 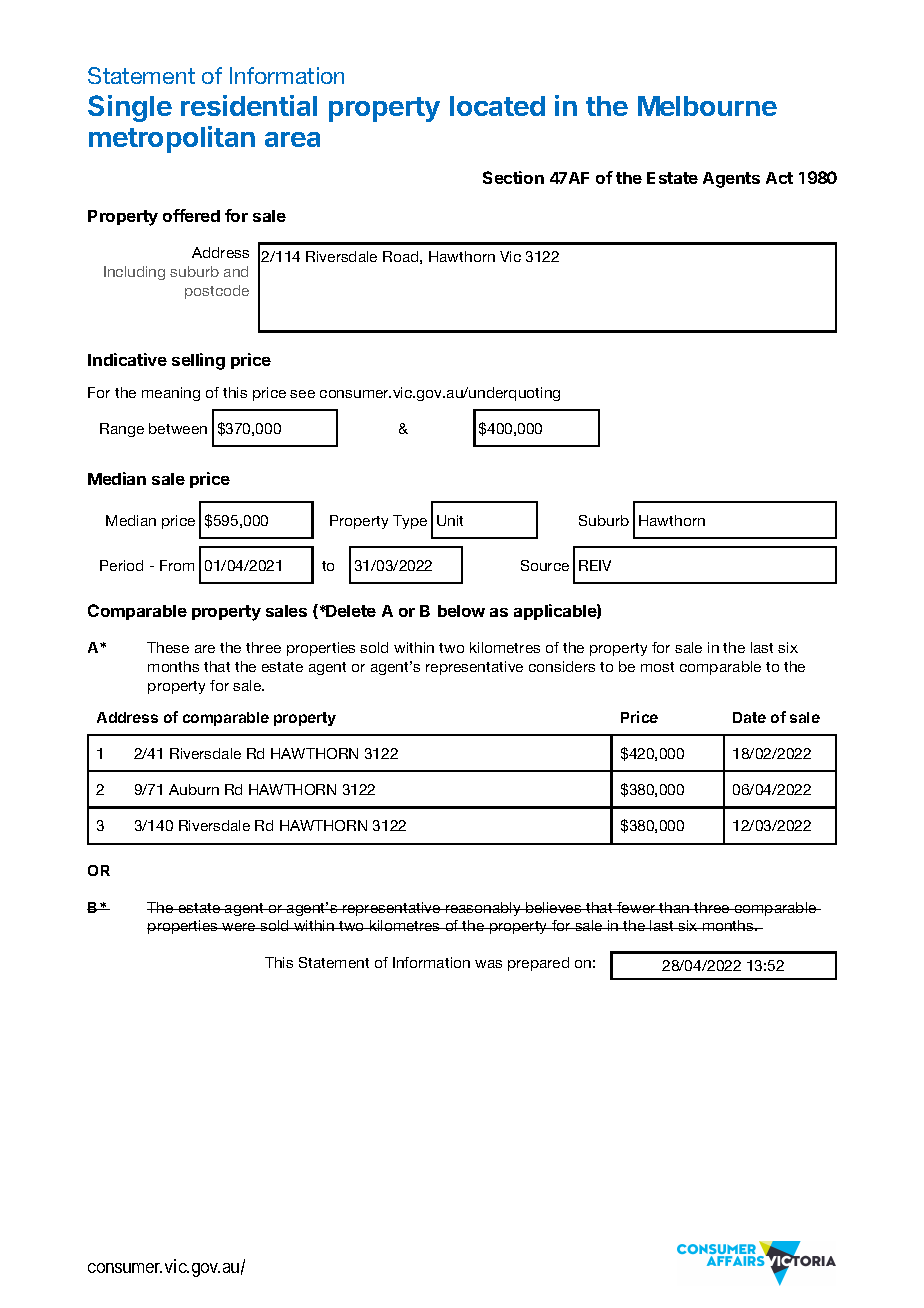 I want to click on Unit, so click(x=450, y=520).
